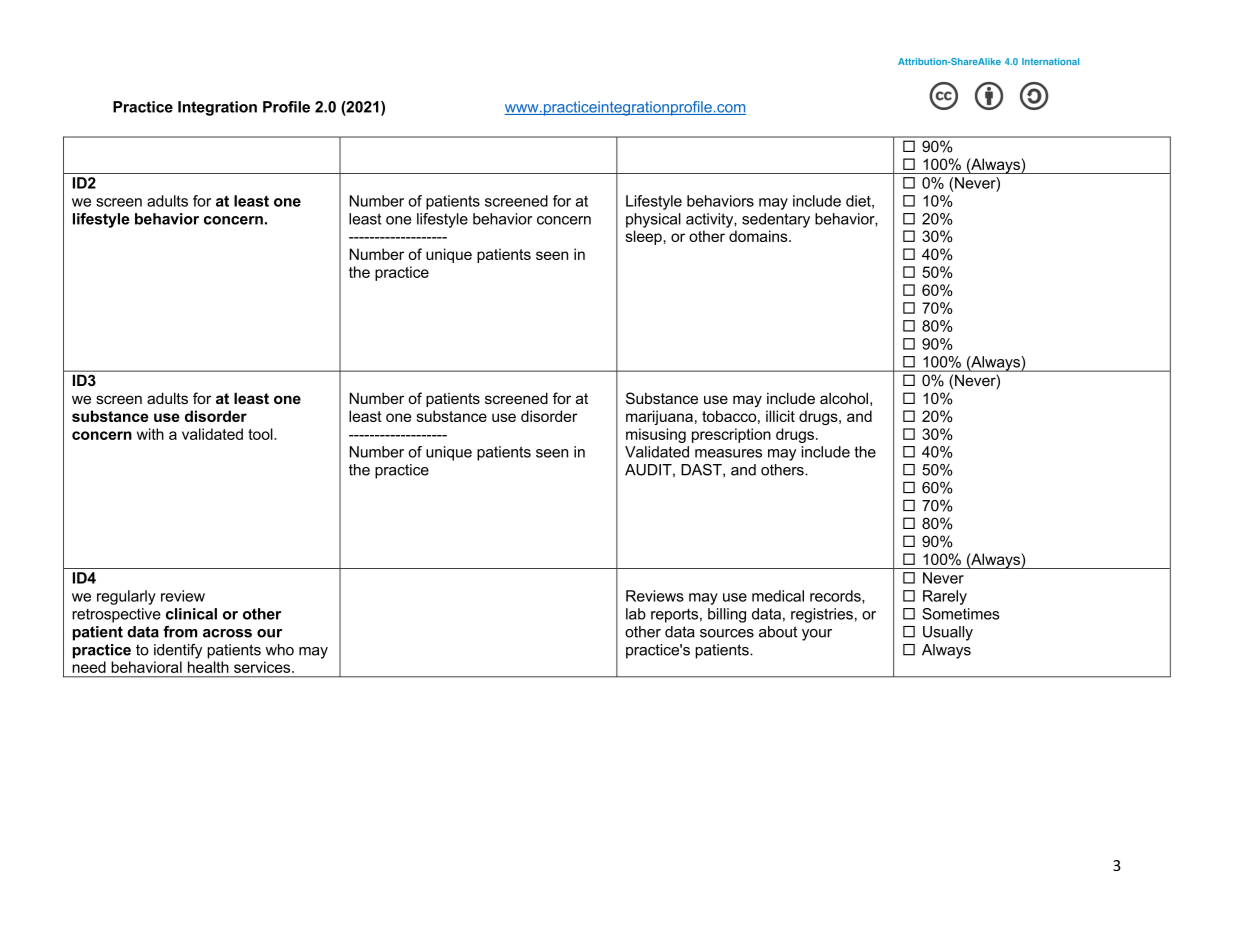  What do you see at coordinates (636, 614) in the image?
I see `lab` at bounding box center [636, 614].
